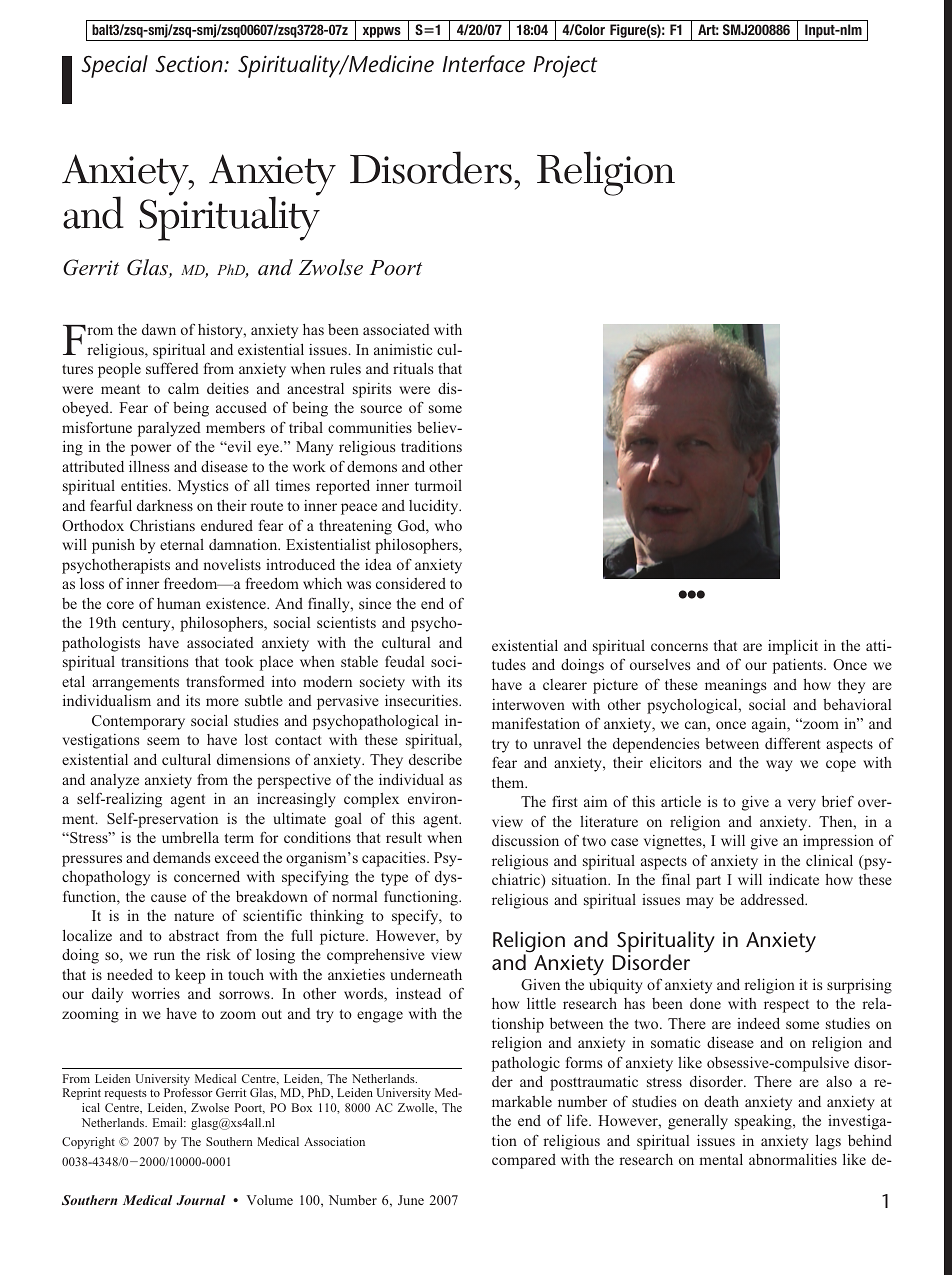  Describe the element at coordinates (147, 625) in the image. I see `century` at that location.
